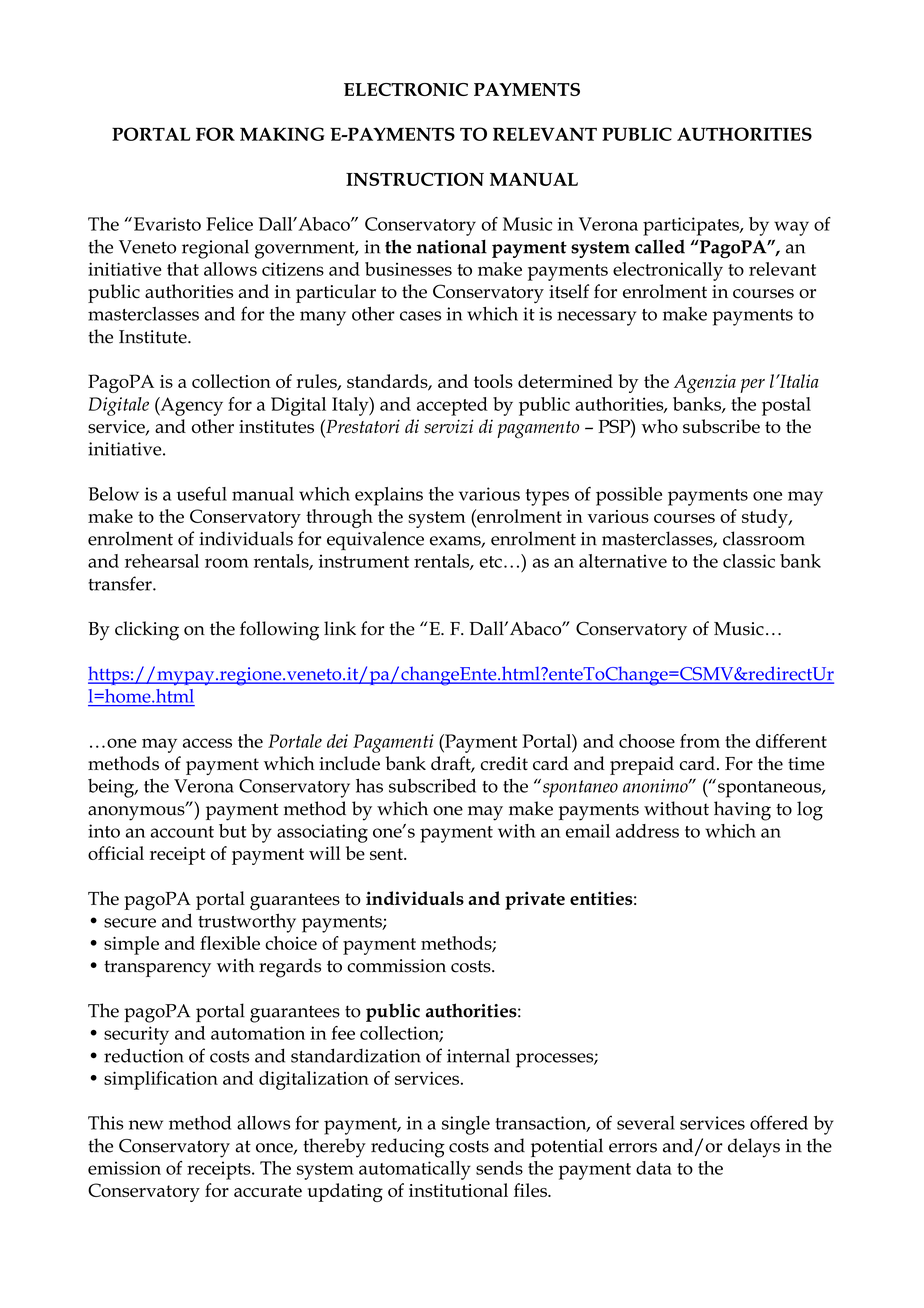  I want to click on link, so click(340, 628).
